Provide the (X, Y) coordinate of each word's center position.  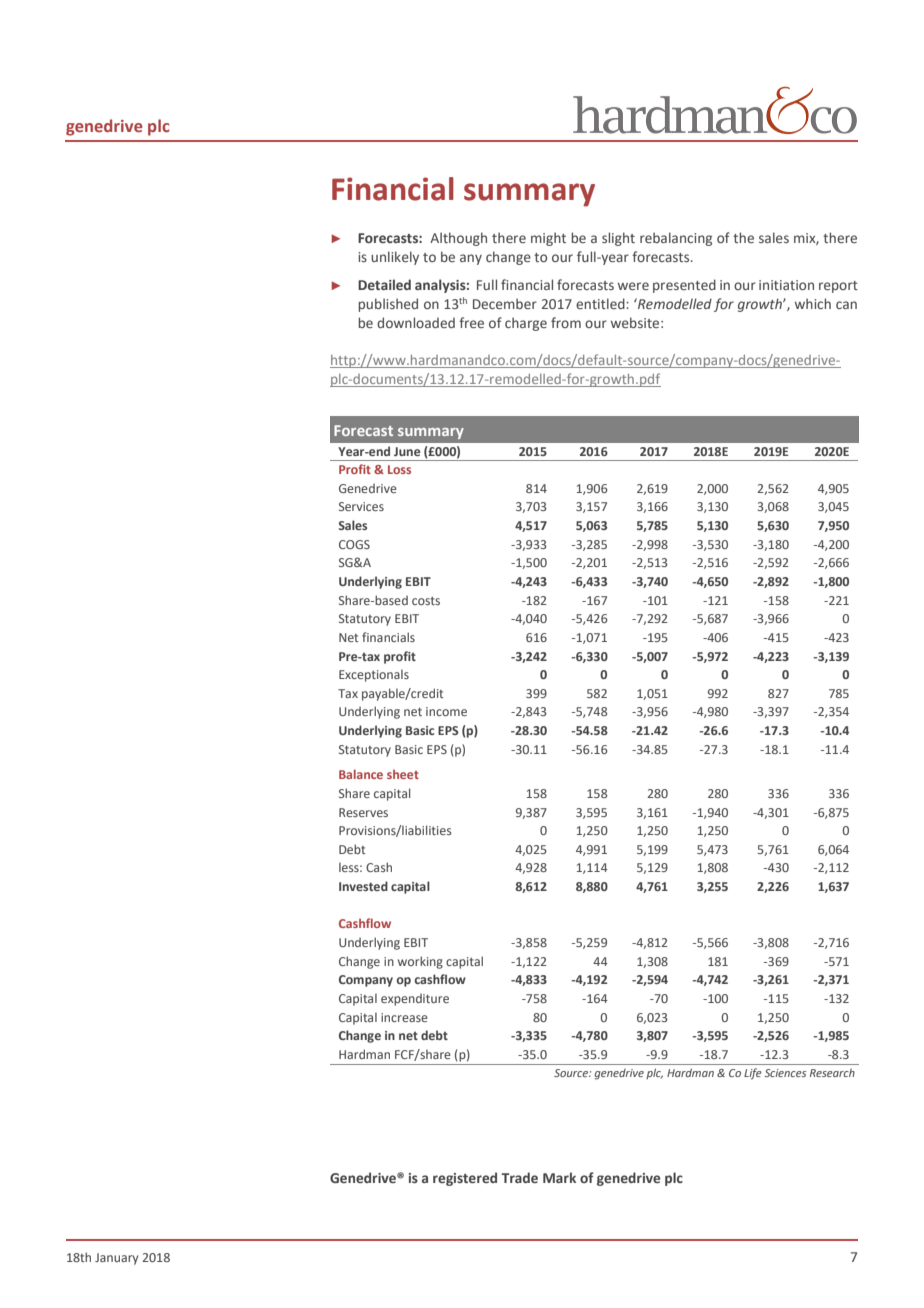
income (446, 711)
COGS (354, 544)
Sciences (785, 1073)
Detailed (384, 284)
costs (426, 601)
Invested (363, 886)
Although (458, 239)
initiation (786, 285)
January (116, 1259)
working (420, 962)
